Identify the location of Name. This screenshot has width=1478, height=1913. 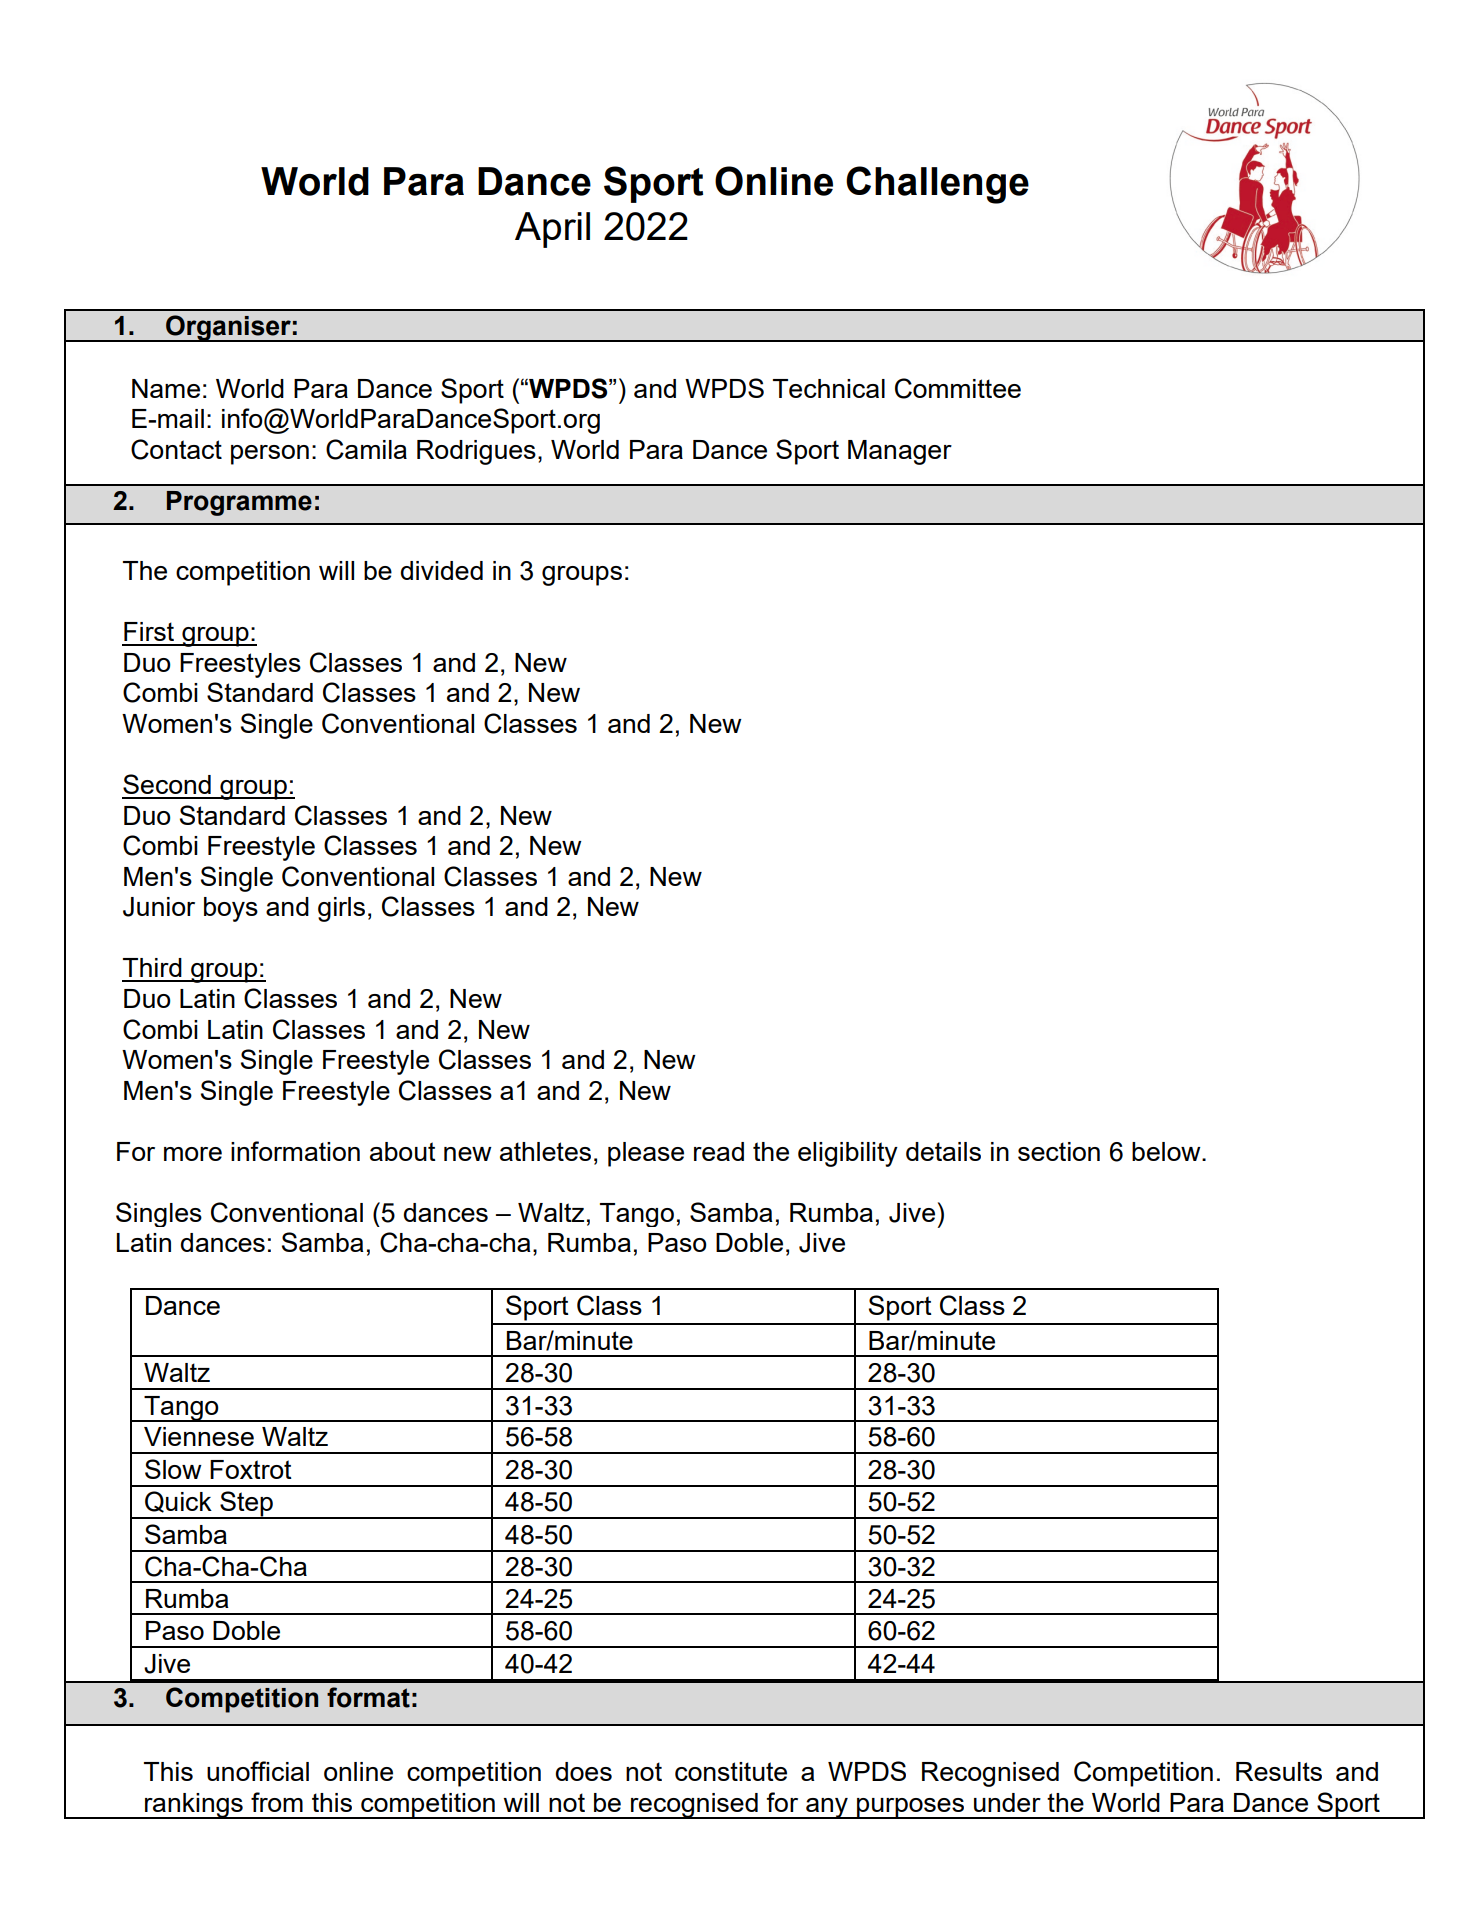
(166, 388).
